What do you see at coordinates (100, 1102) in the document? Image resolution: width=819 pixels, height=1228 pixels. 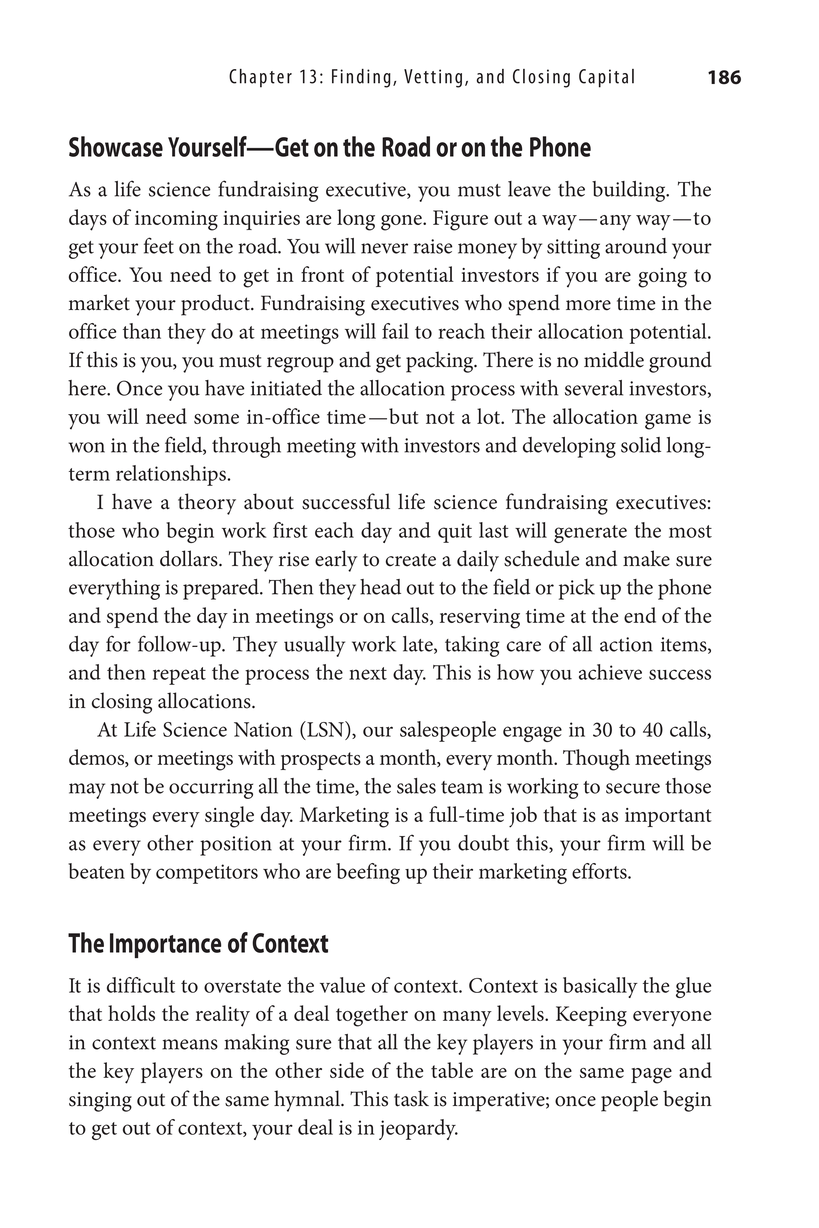 I see `singing` at bounding box center [100, 1102].
